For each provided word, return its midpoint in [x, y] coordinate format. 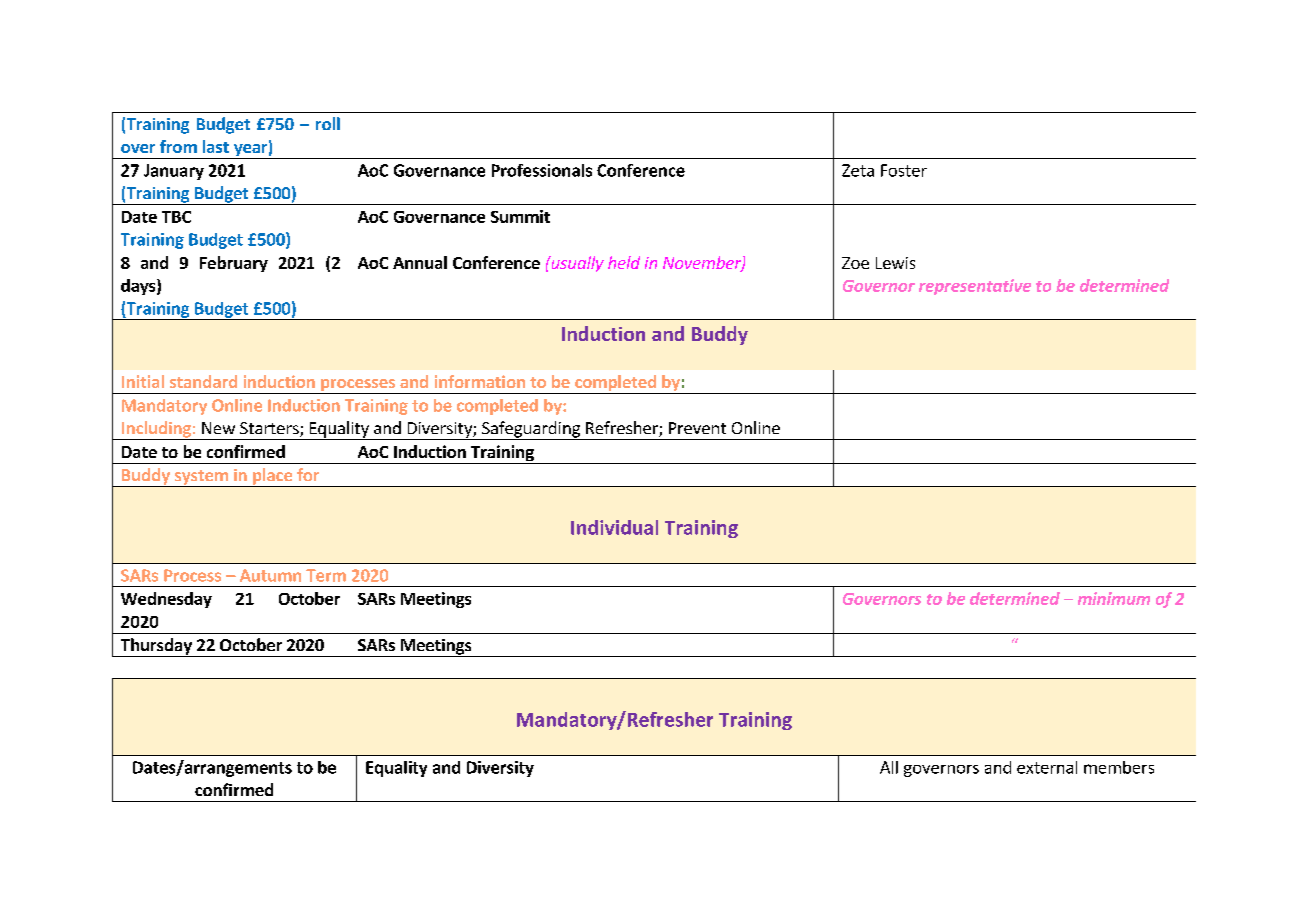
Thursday [156, 647]
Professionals [542, 170]
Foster [904, 170]
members [1119, 767]
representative [975, 287]
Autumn [270, 575]
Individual [614, 527]
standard [203, 381]
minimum [1114, 598]
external [1047, 767]
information [480, 381]
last [216, 146]
